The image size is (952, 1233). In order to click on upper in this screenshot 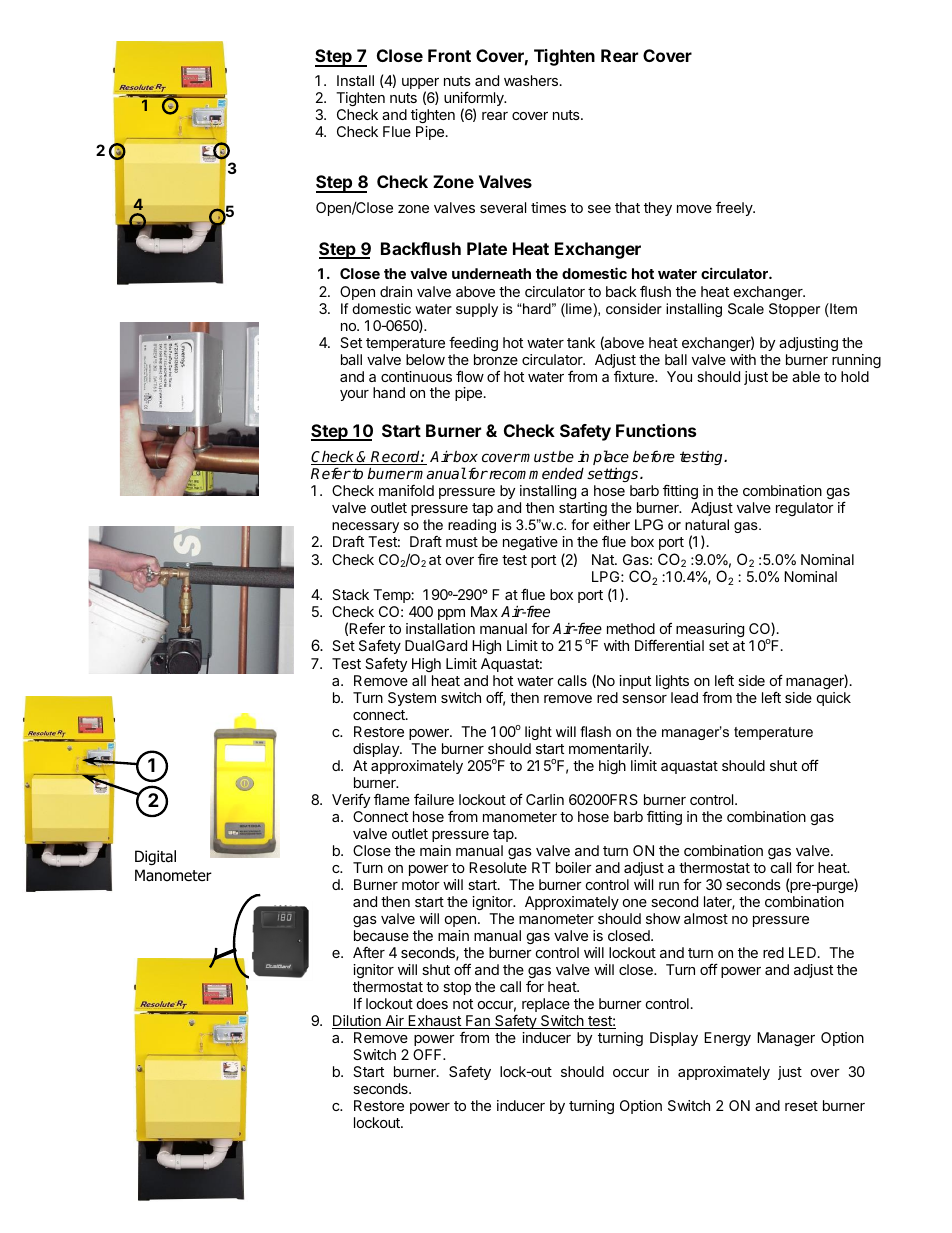, I will do `click(420, 85)`.
